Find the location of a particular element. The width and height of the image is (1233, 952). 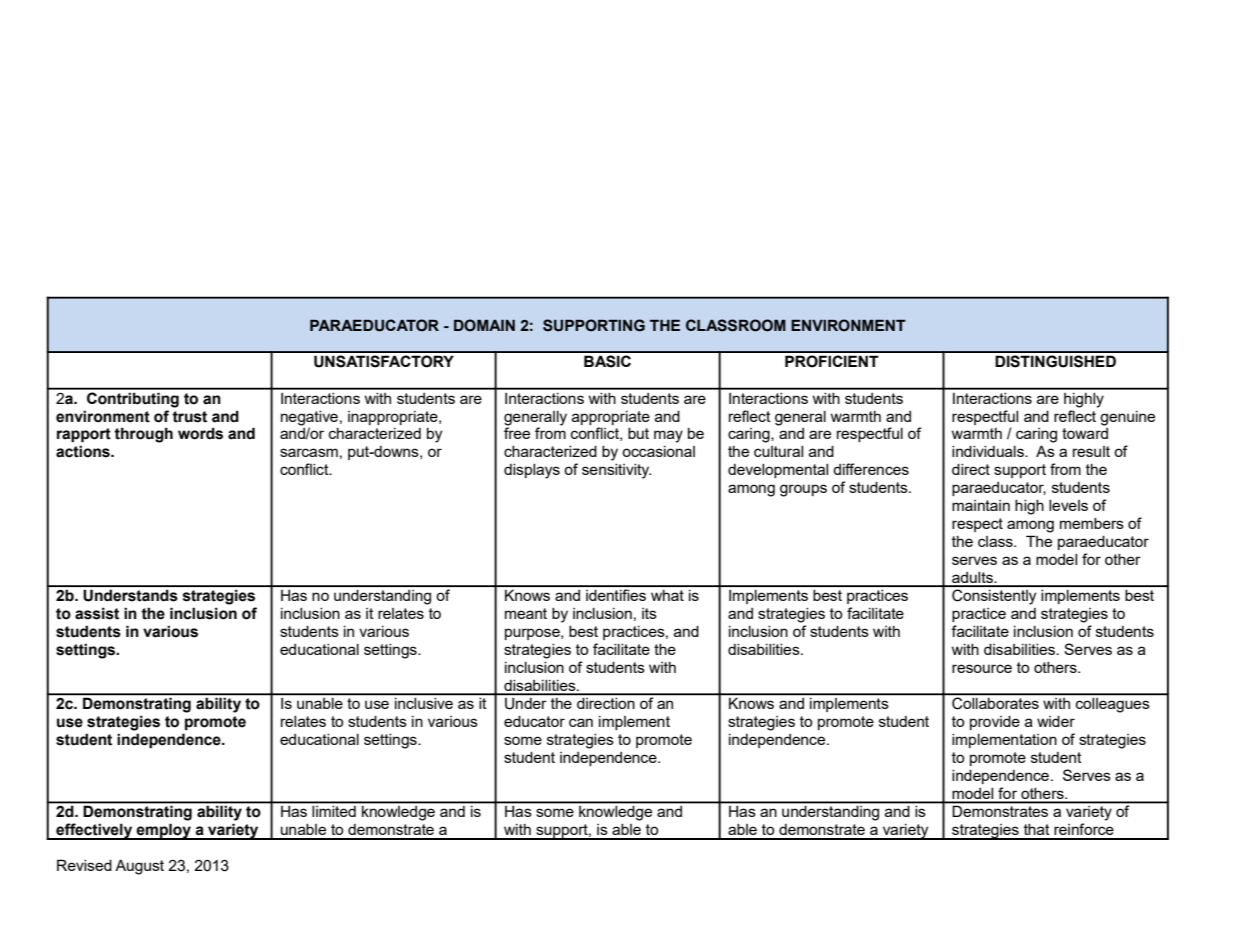

DOMAIN is located at coordinates (484, 325).
